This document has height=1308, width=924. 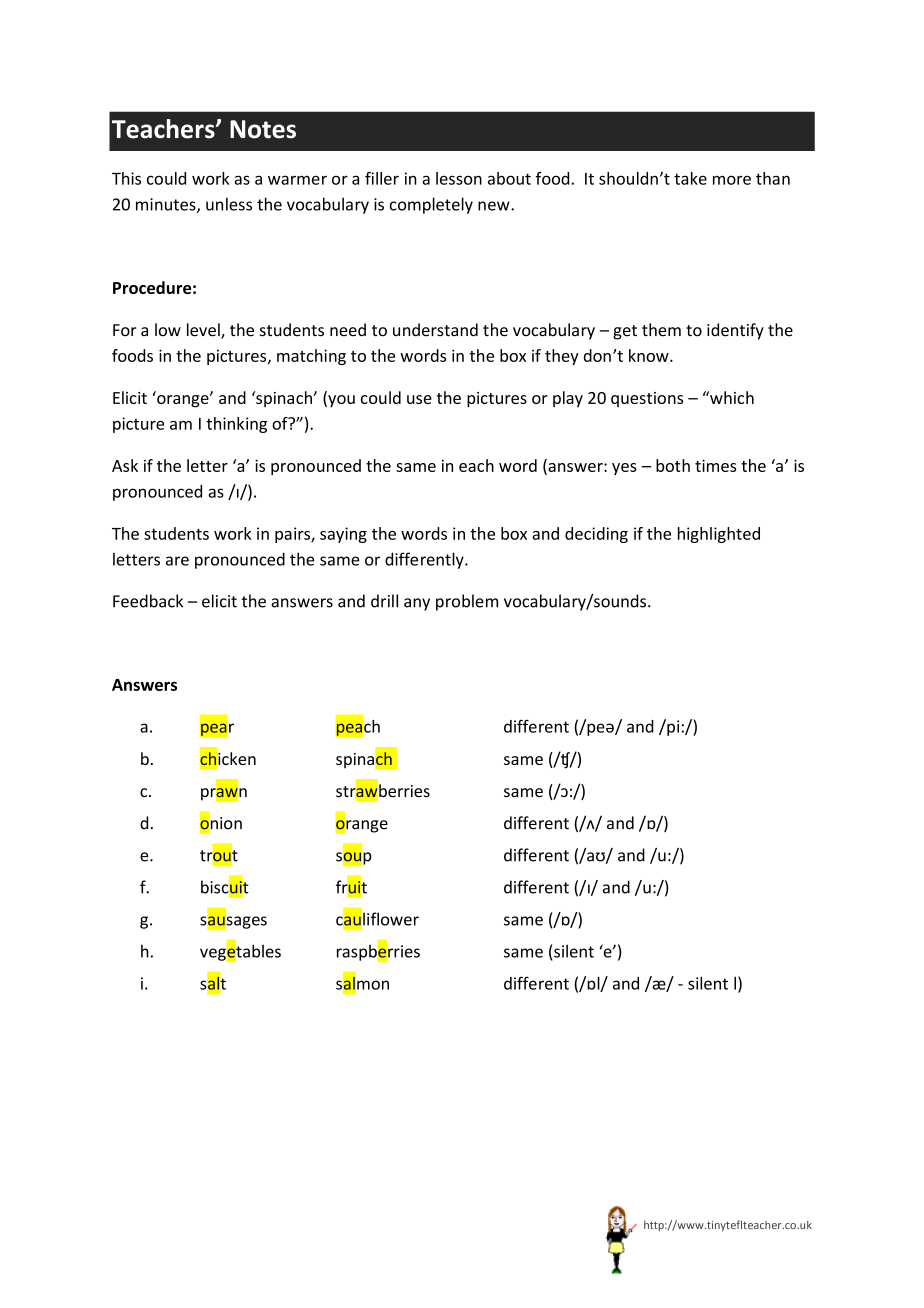 I want to click on strawberries, so click(x=383, y=791).
